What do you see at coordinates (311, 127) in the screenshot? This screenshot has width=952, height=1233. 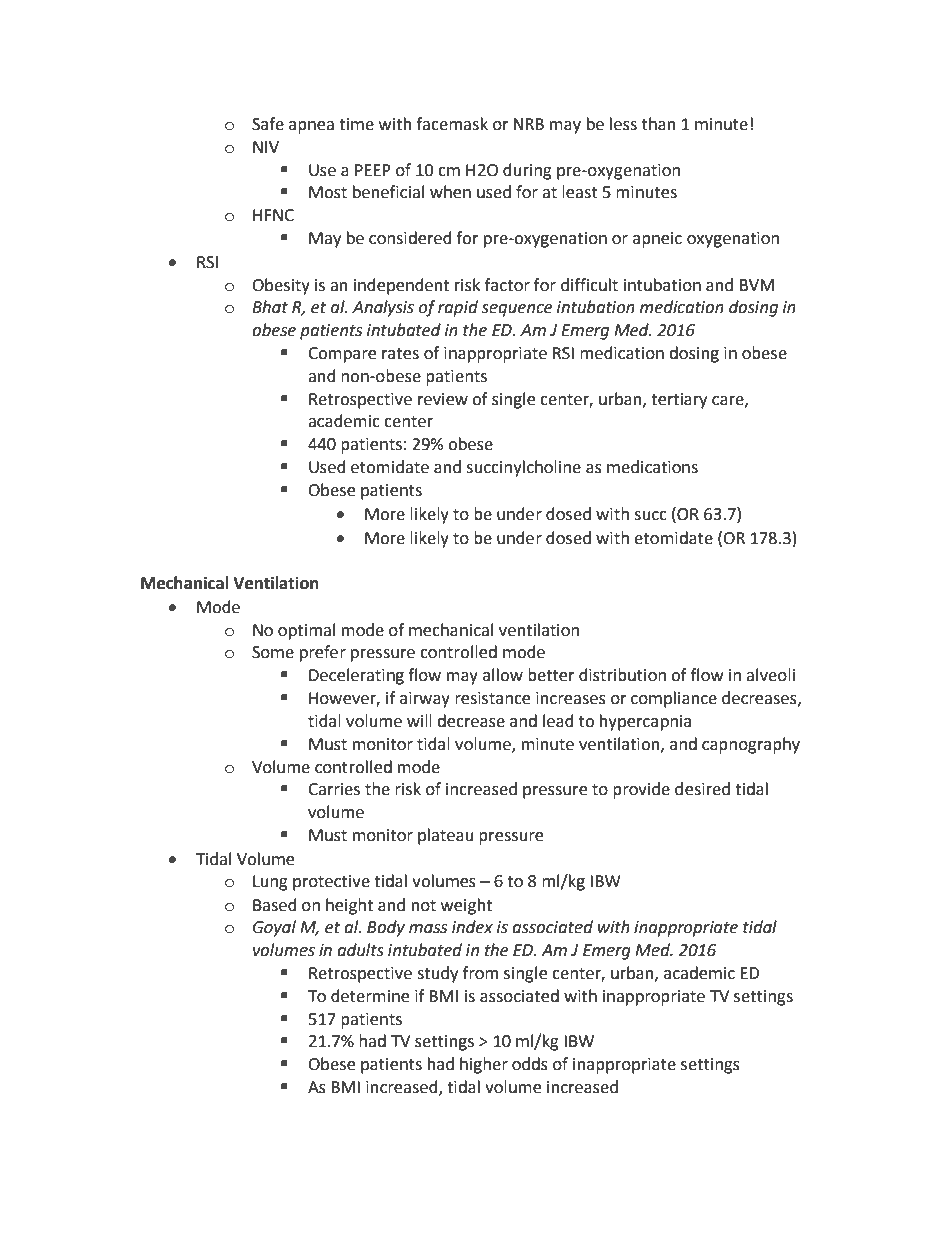 I see `apnea` at bounding box center [311, 127].
